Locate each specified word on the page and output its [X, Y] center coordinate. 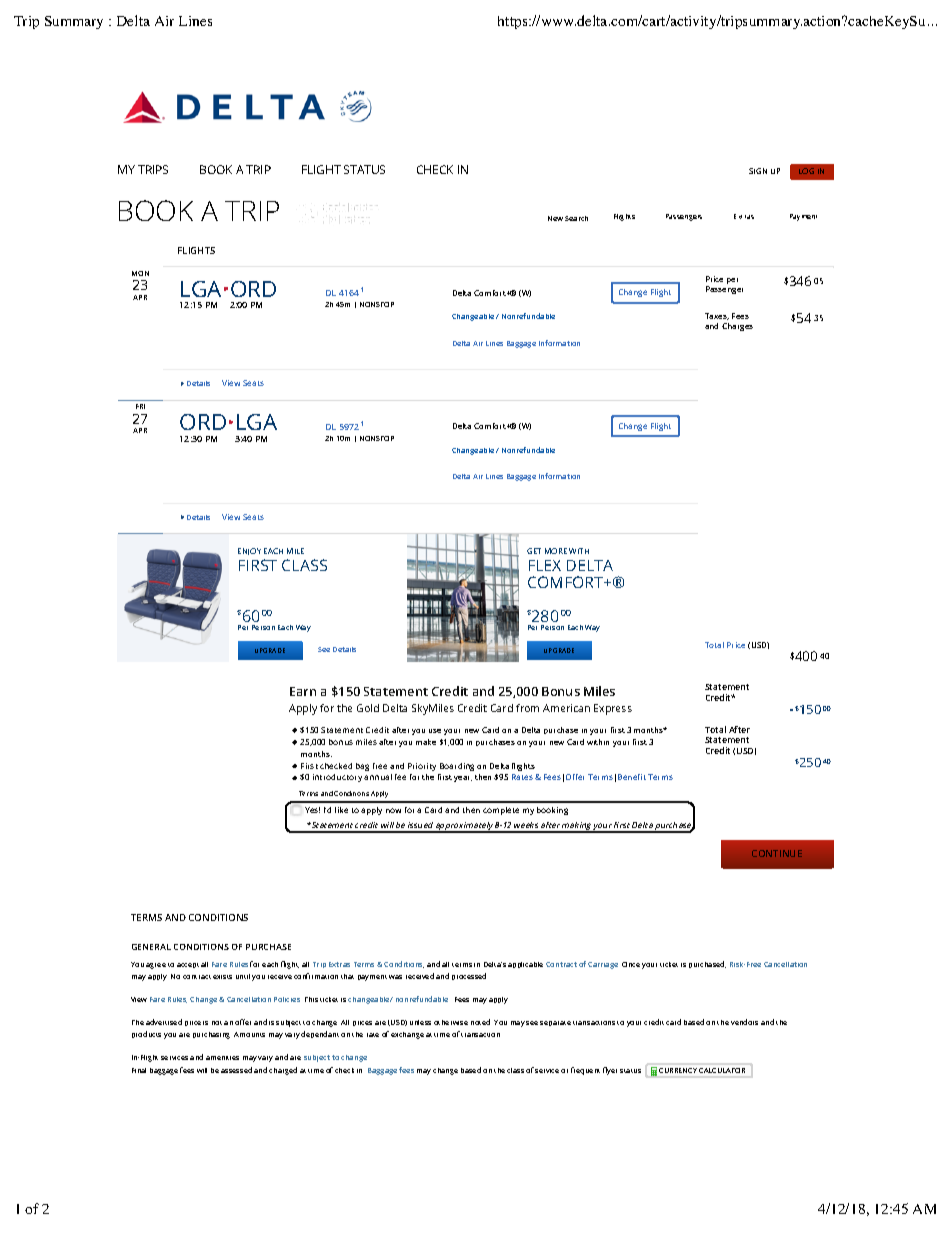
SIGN [758, 171]
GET [534, 551]
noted [480, 1022]
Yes [312, 810]
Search [576, 218]
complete [501, 811]
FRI [140, 406]
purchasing [211, 1035]
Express [613, 709]
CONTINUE [777, 853]
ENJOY [249, 551]
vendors [744, 1022]
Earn [303, 691]
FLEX [545, 565]
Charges [737, 327]
